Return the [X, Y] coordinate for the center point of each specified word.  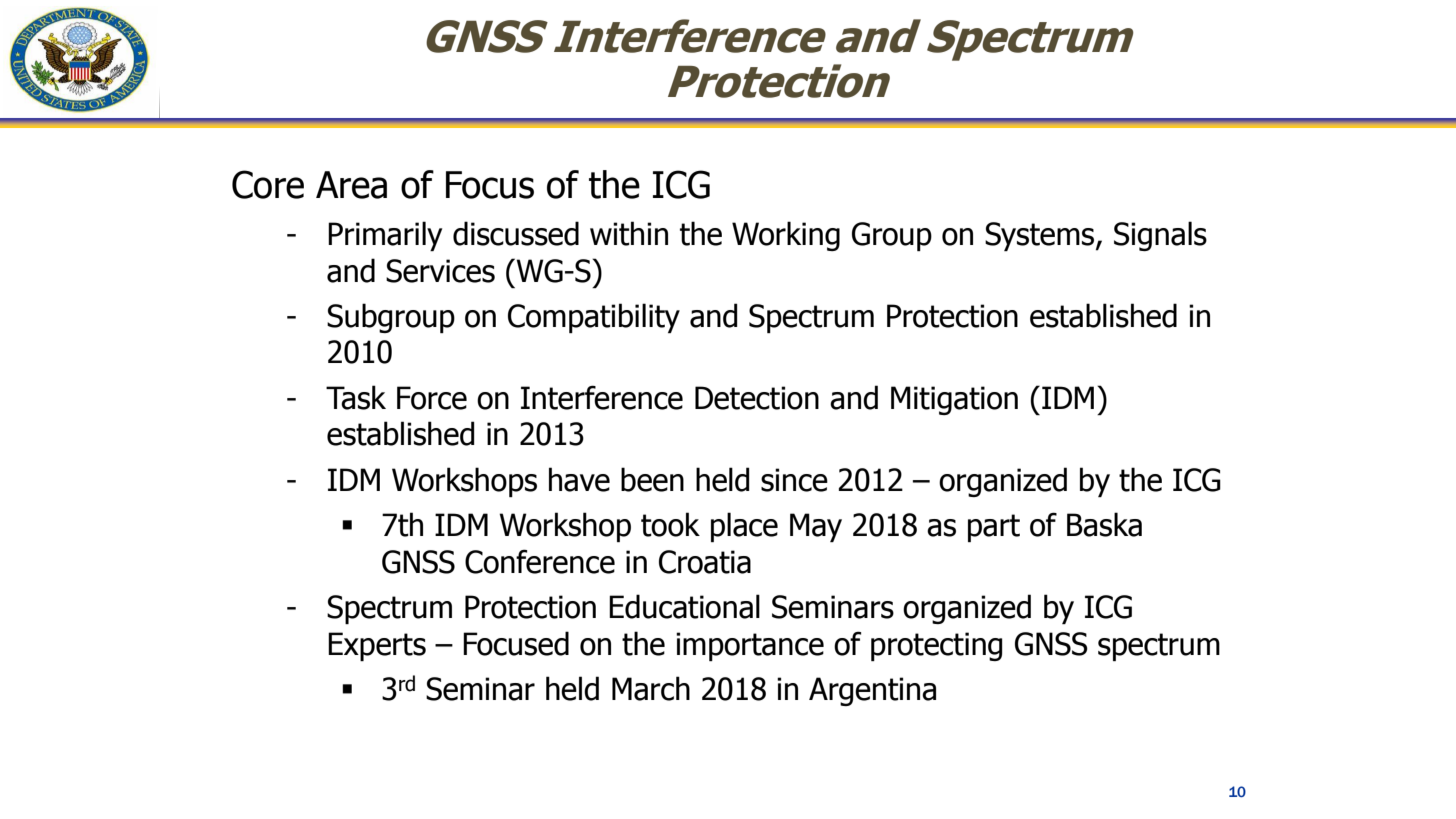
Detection [757, 398]
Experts [377, 646]
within [629, 233]
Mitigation [954, 400]
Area [351, 185]
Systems [1041, 236]
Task [356, 397]
